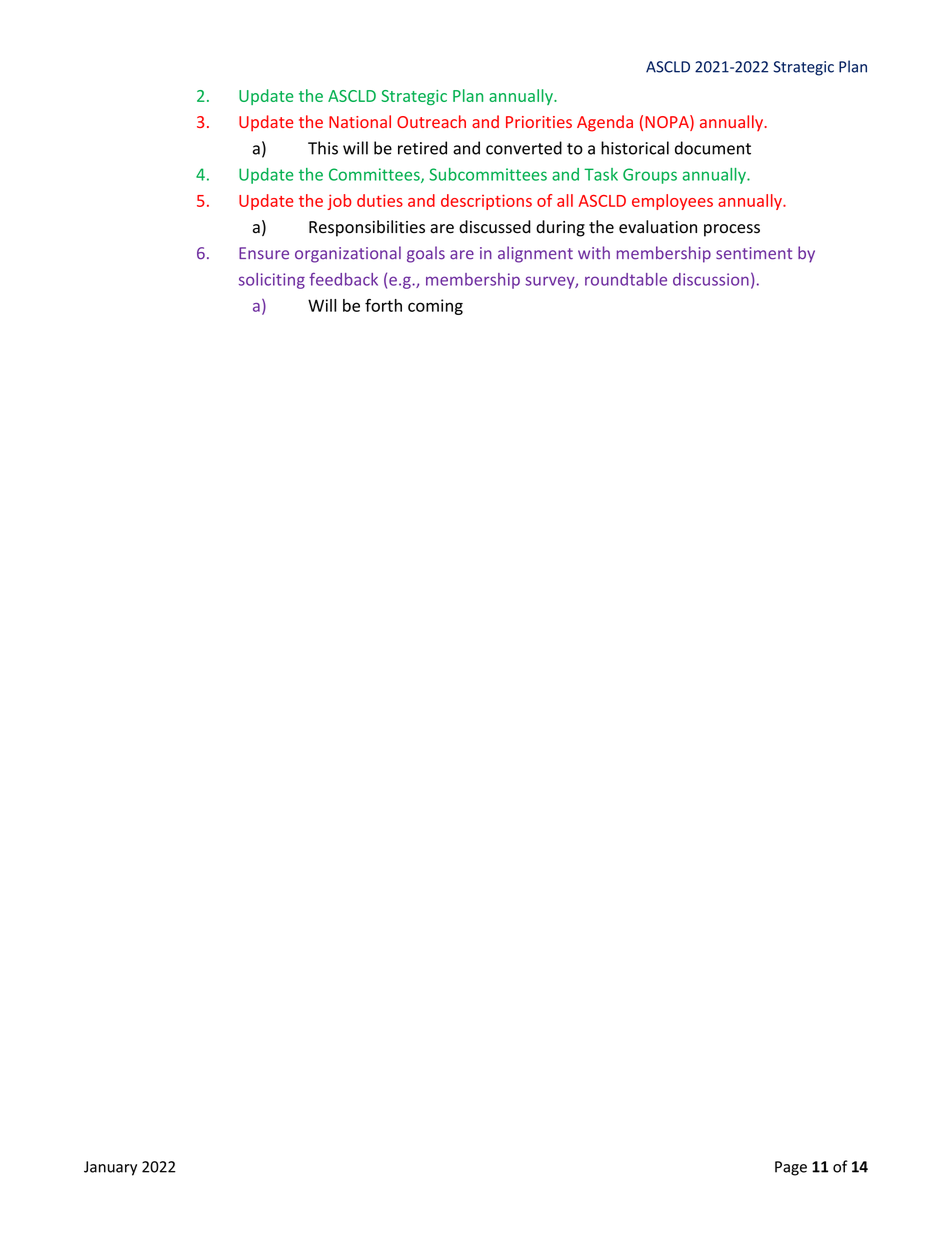 The width and height of the screenshot is (952, 1233). I want to click on This, so click(323, 148).
